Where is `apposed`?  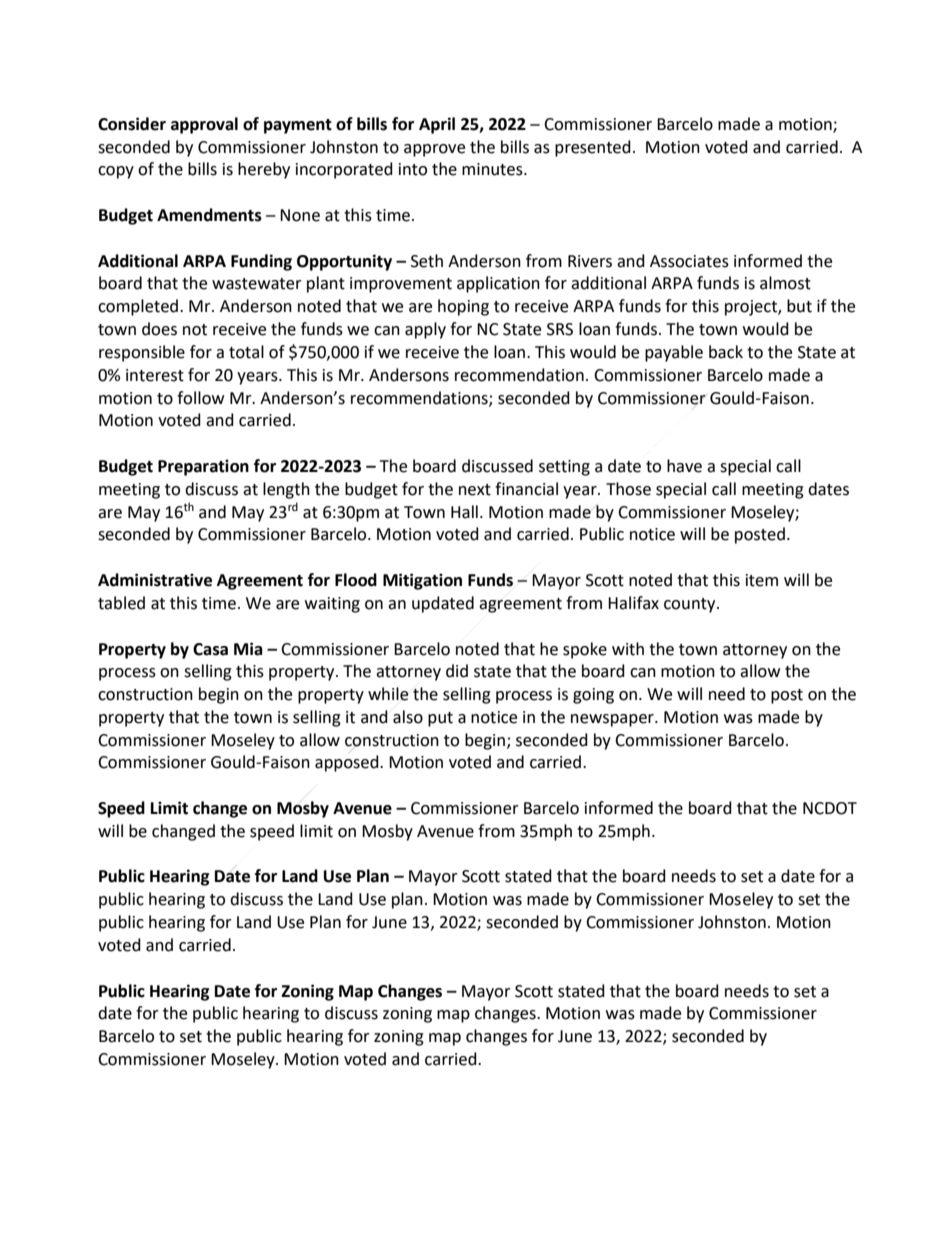 apposed is located at coordinates (348, 763).
